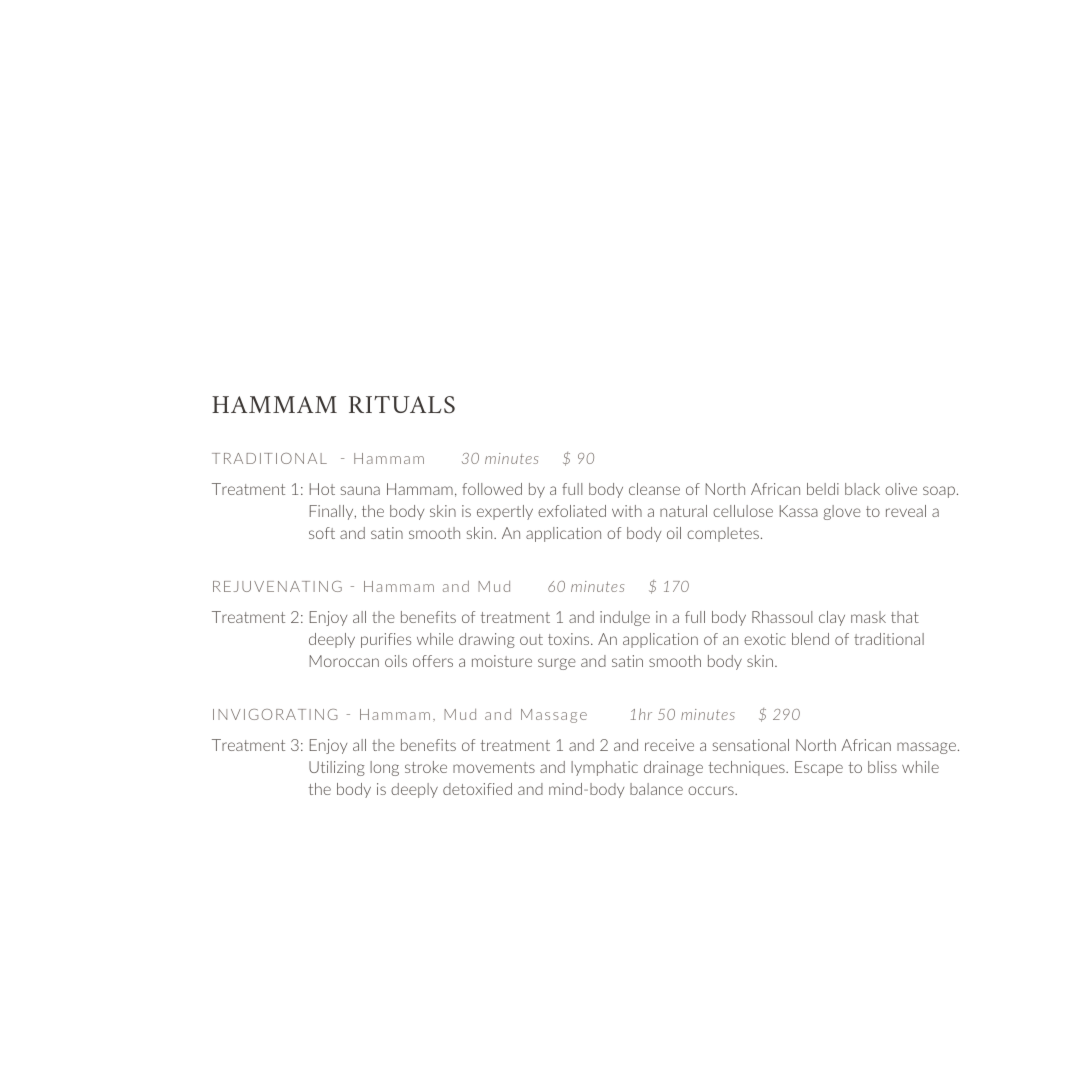 This document has height=1092, width=1092. What do you see at coordinates (344, 661) in the document?
I see `Moroccan` at bounding box center [344, 661].
